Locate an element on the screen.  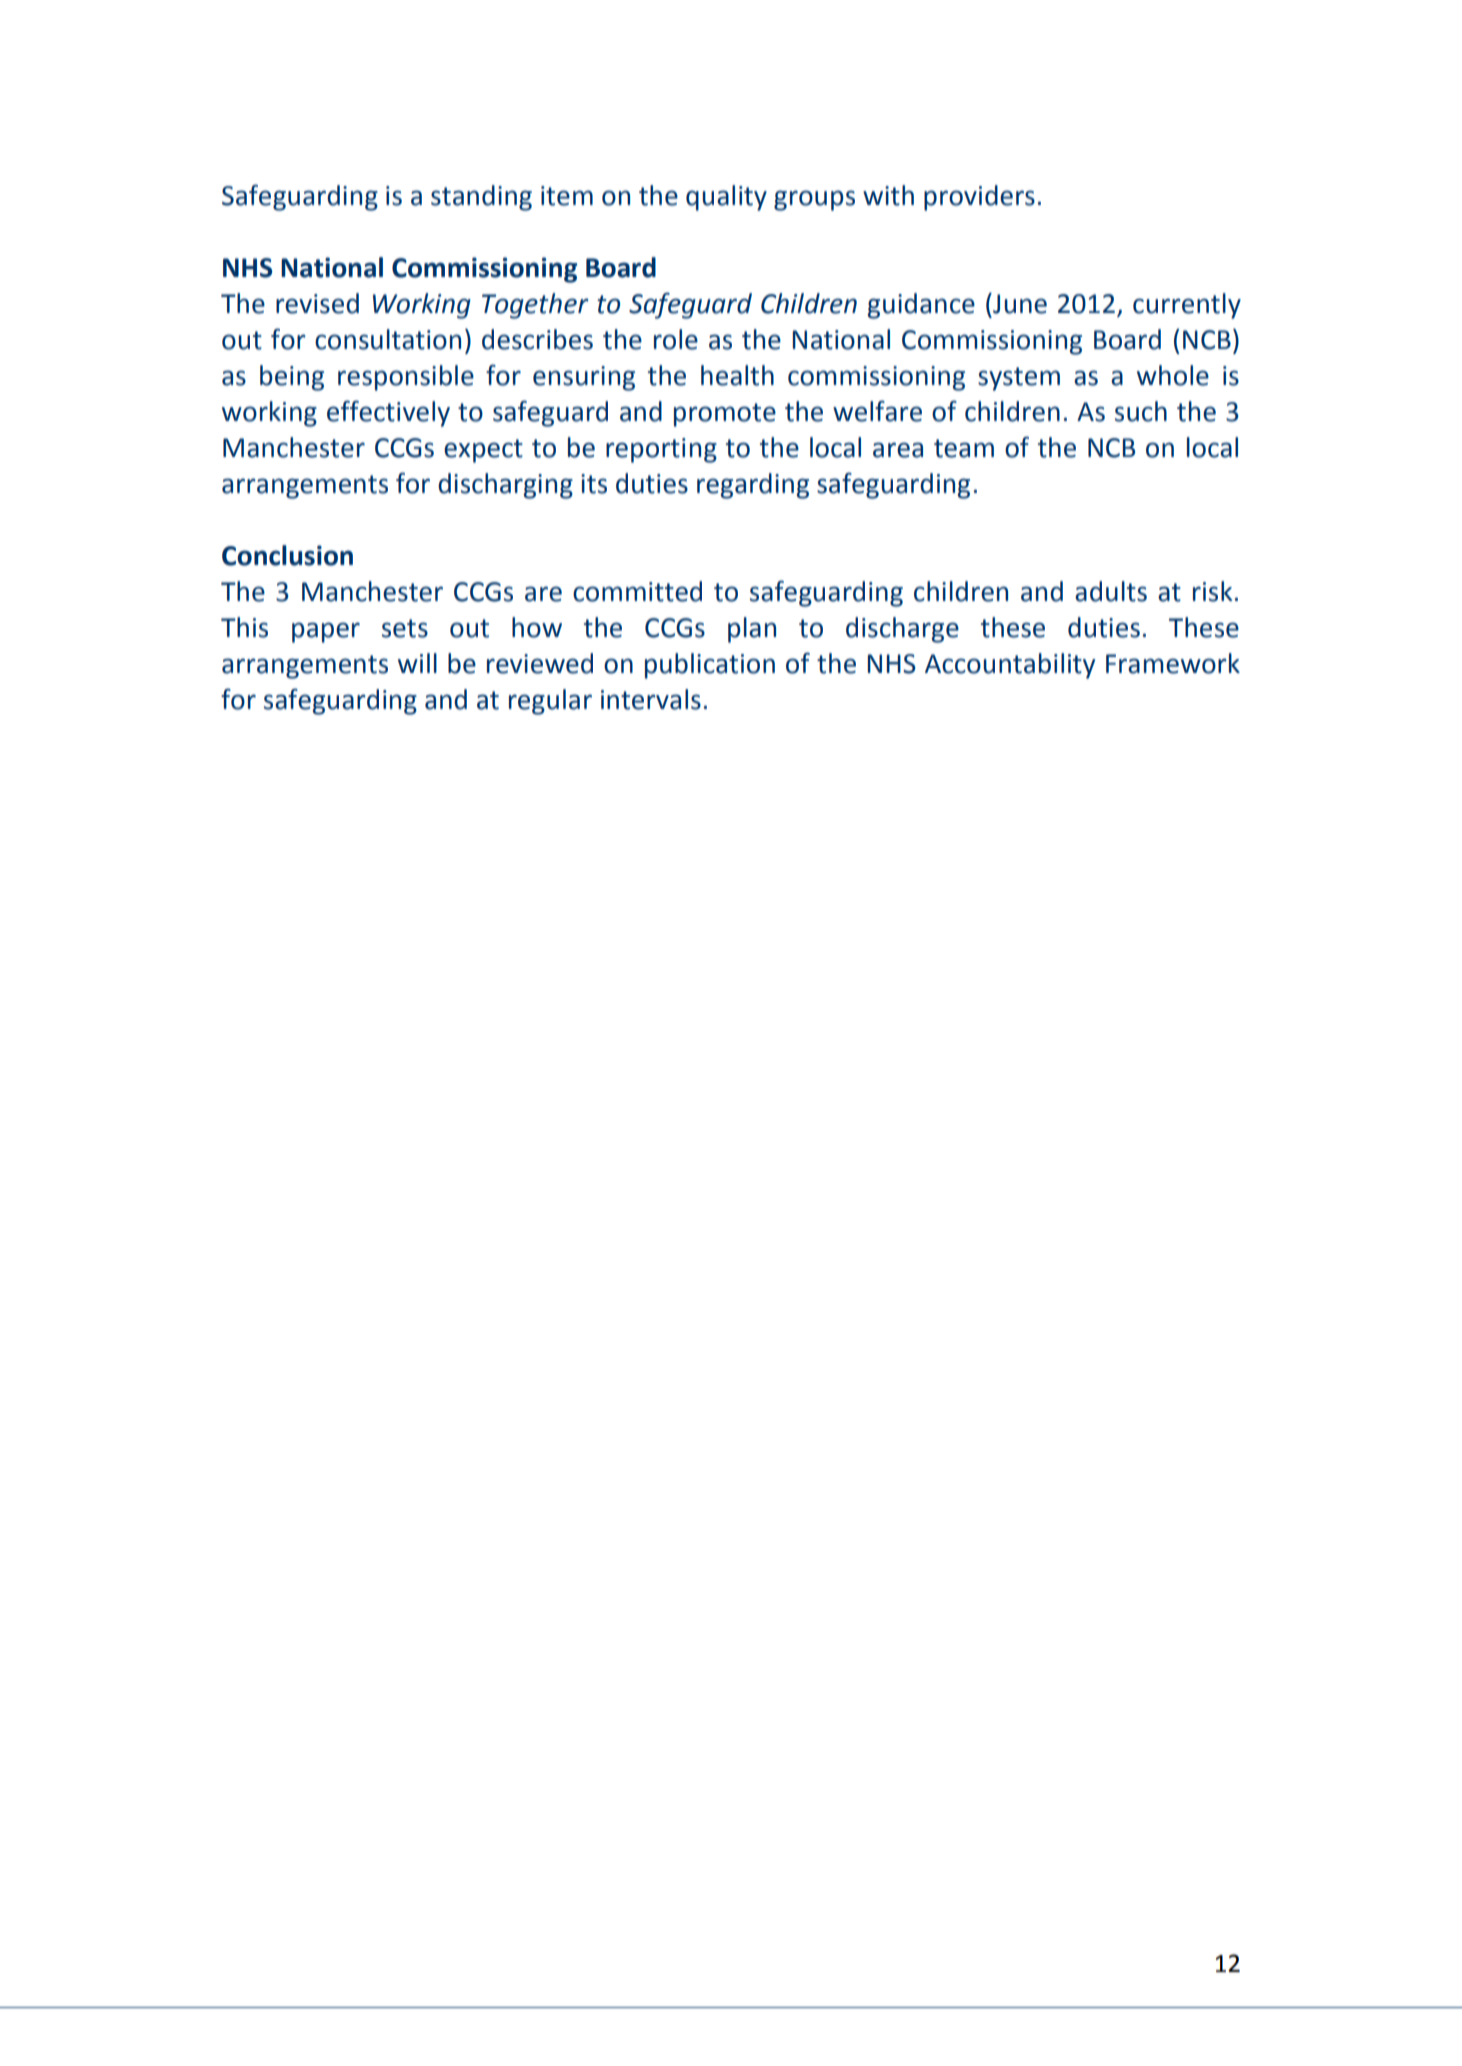
team is located at coordinates (964, 448).
